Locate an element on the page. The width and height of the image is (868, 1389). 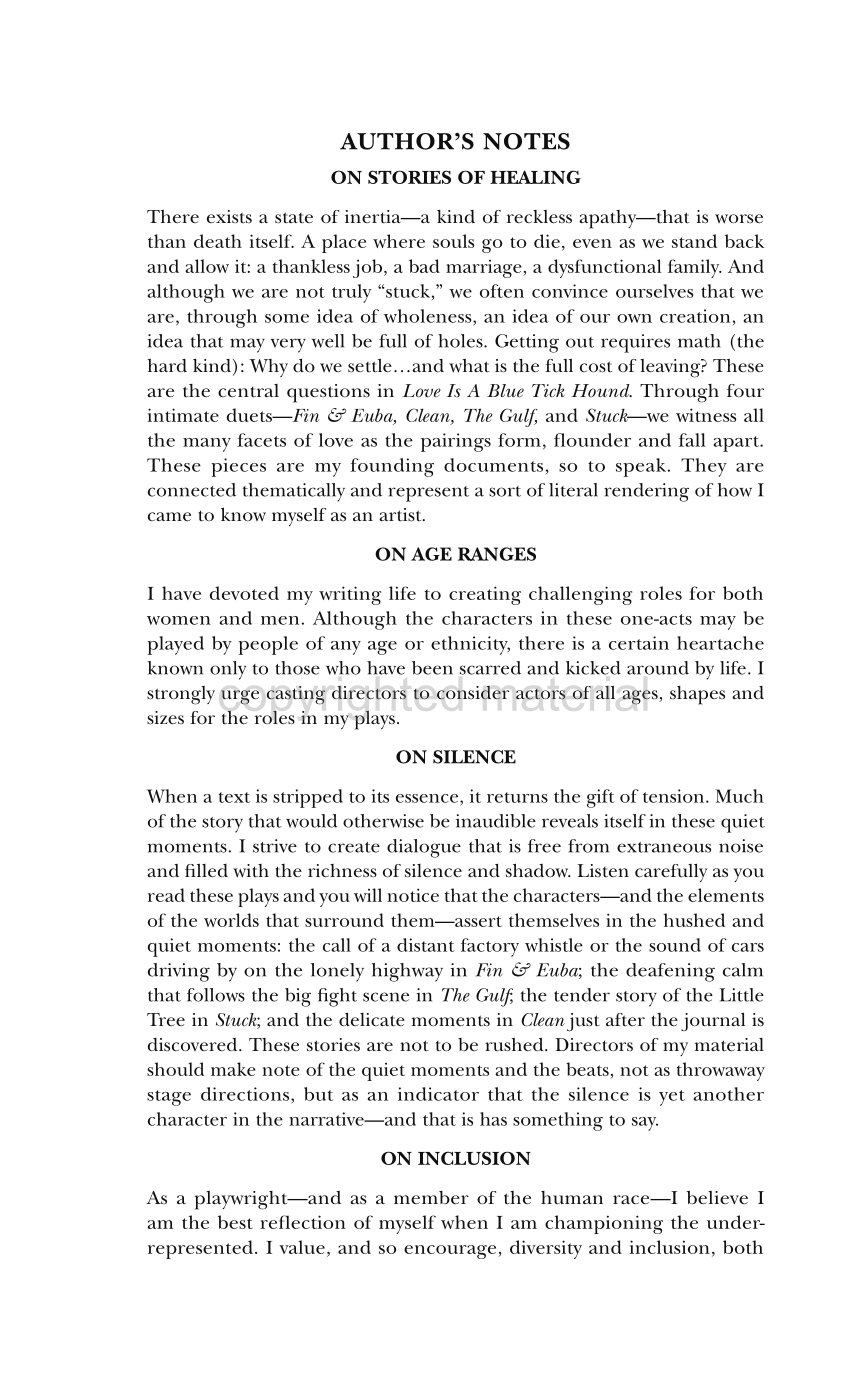
stand is located at coordinates (694, 241).
